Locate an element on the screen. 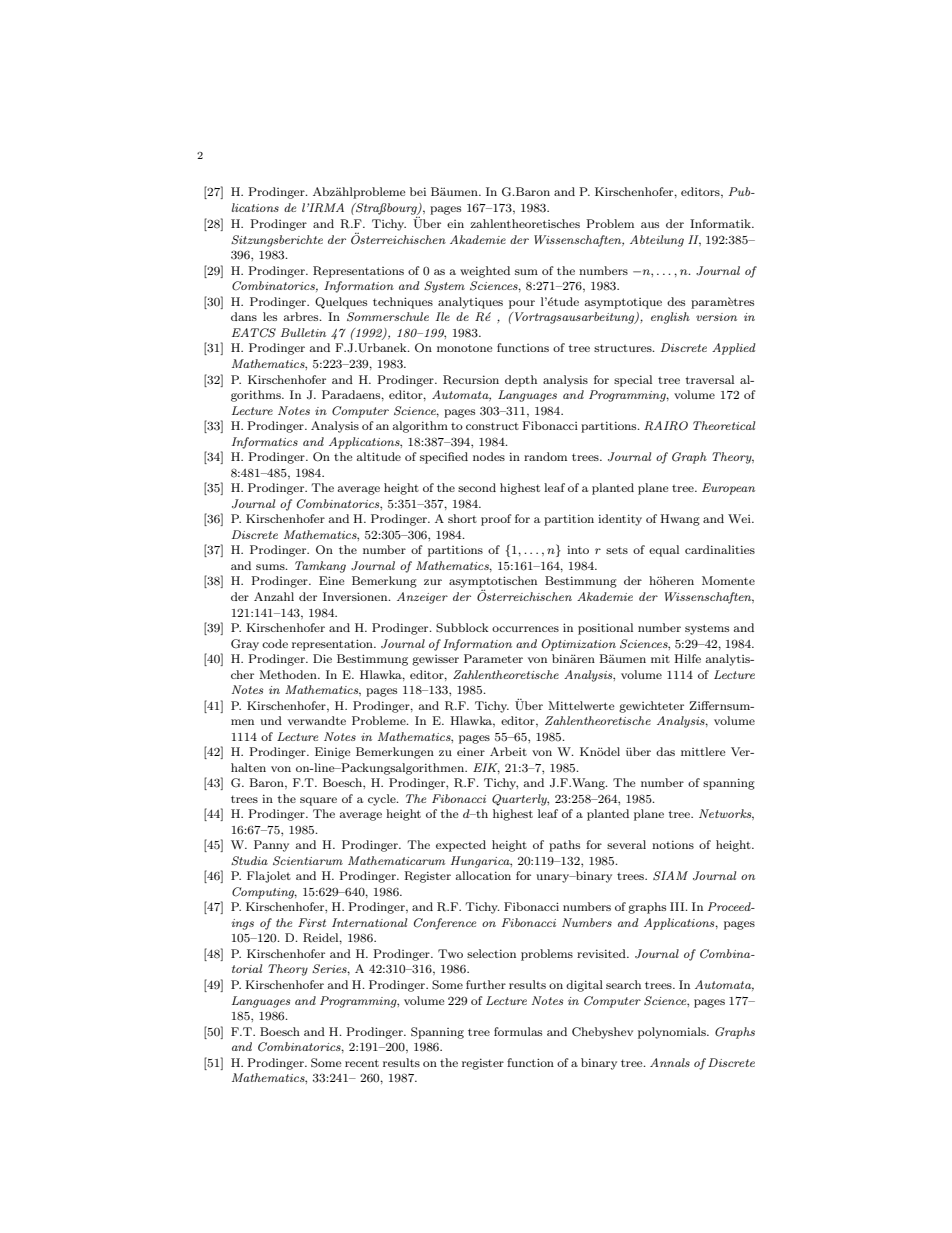 The width and height of the screenshot is (952, 1233). Hilfe is located at coordinates (687, 658).
